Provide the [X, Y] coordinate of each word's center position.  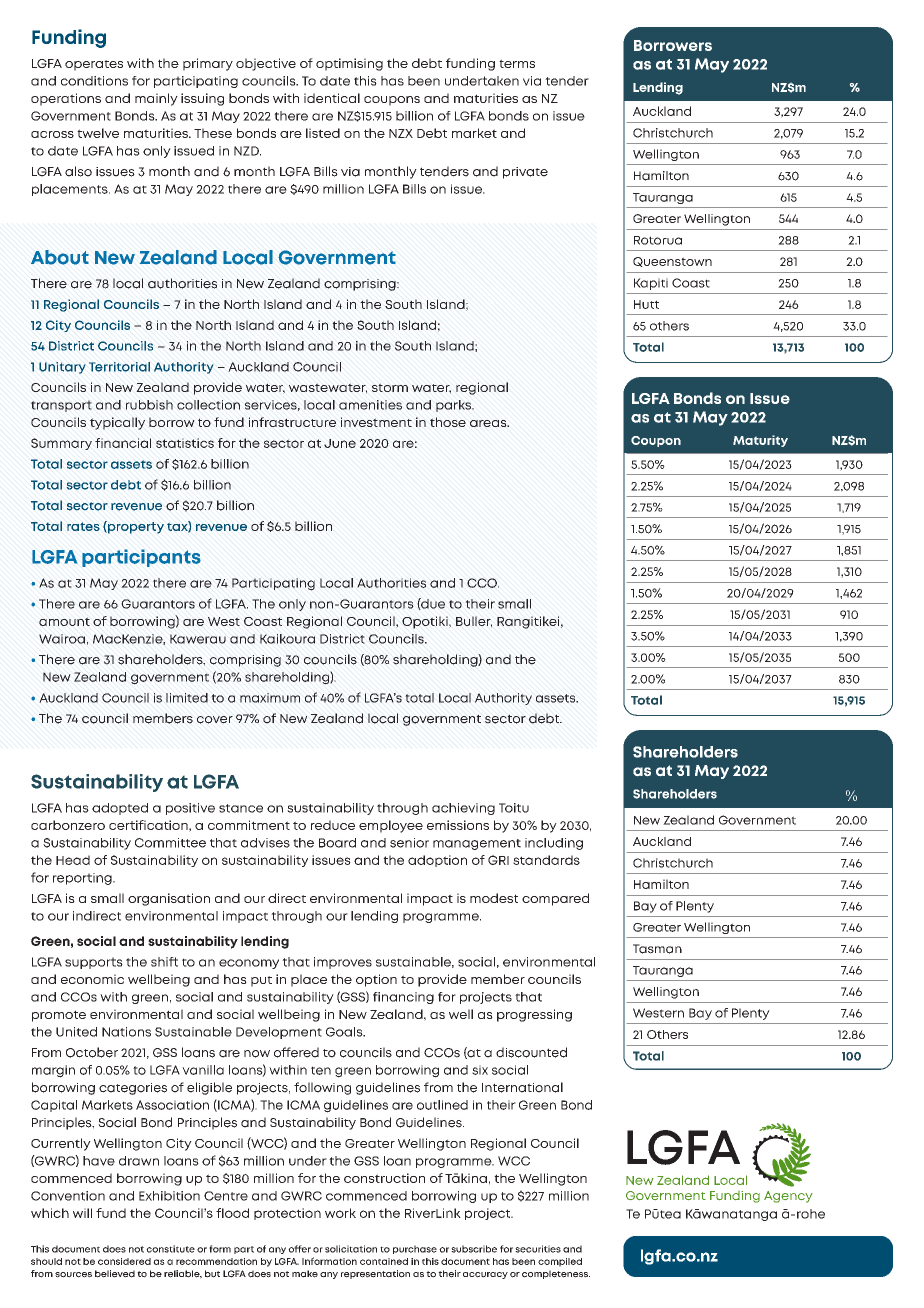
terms [517, 63]
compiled [560, 1262]
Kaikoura [287, 639]
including [554, 844]
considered [124, 1261]
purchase [415, 1249]
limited [187, 698]
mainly [156, 99]
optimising [349, 64]
